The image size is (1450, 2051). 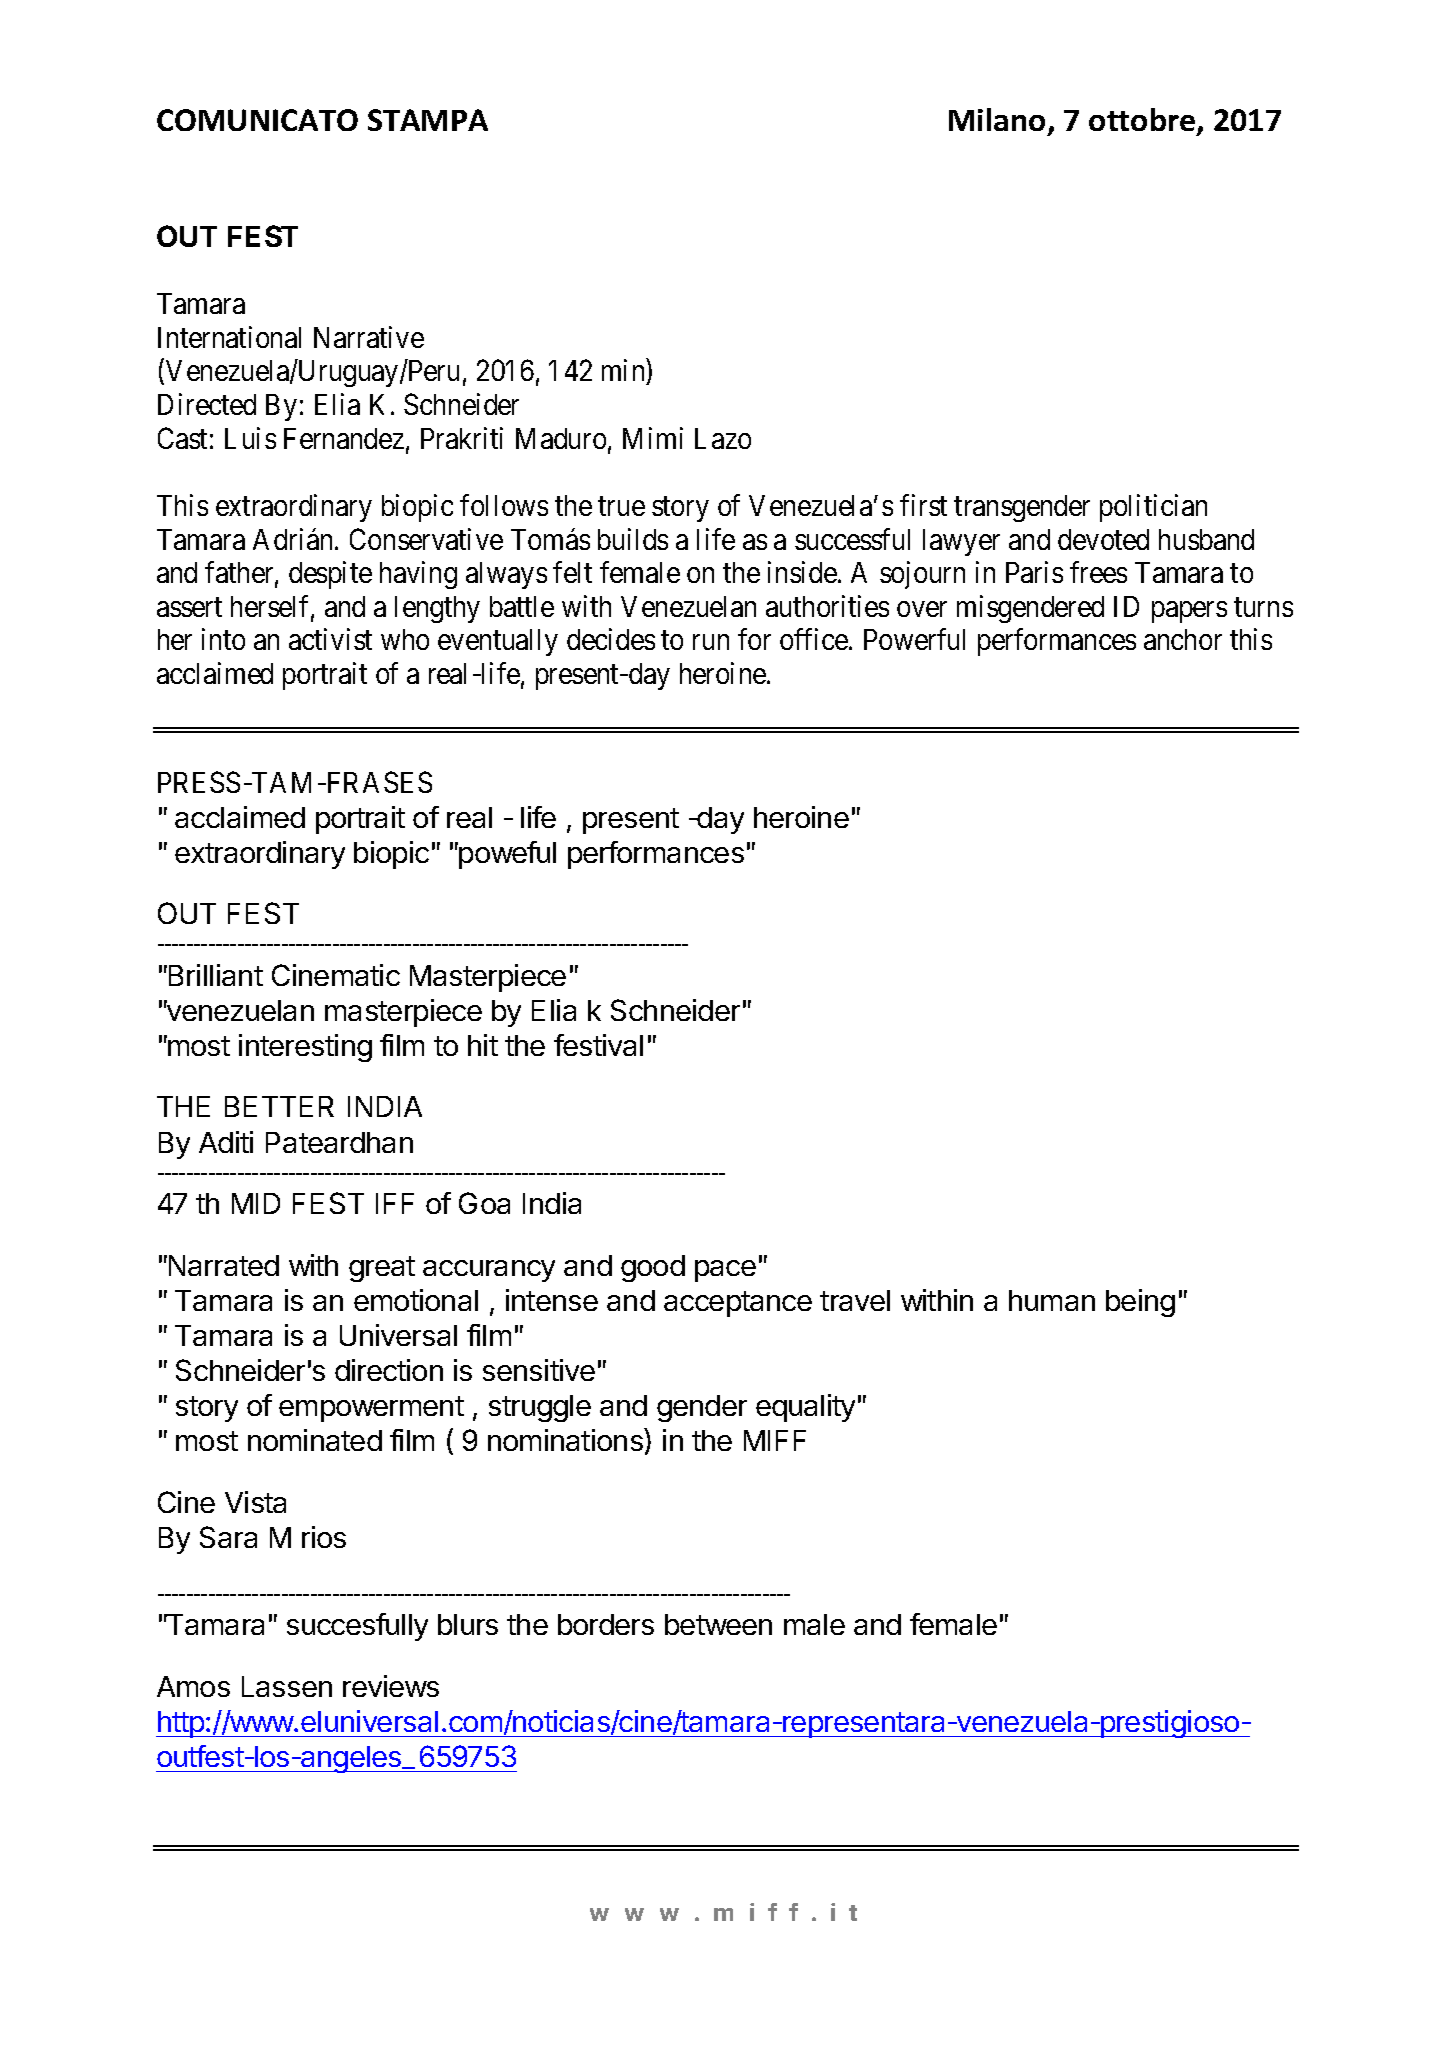 What do you see at coordinates (653, 438) in the screenshot?
I see `Mimi` at bounding box center [653, 438].
